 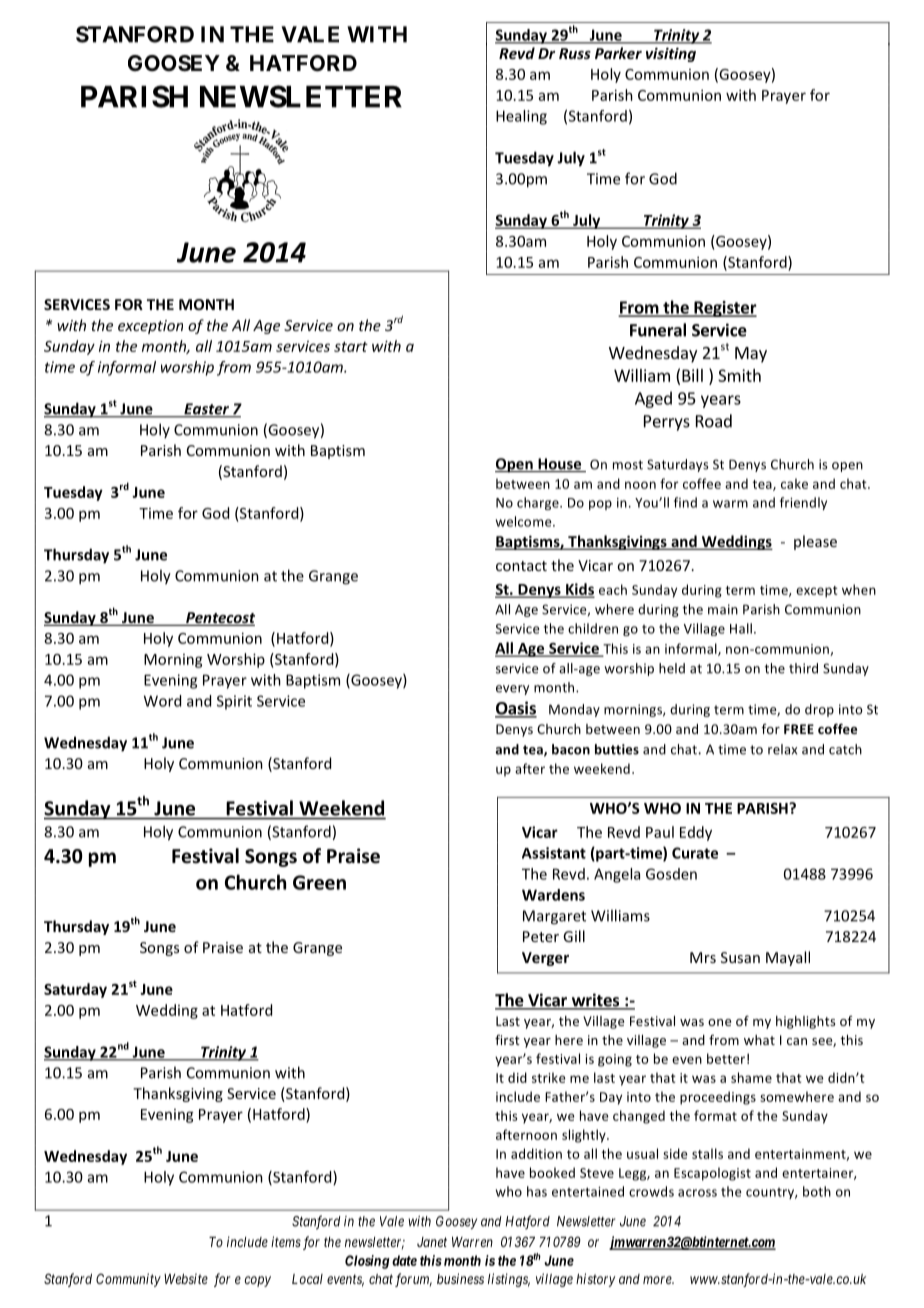 What do you see at coordinates (560, 465) in the page?
I see `House` at bounding box center [560, 465].
